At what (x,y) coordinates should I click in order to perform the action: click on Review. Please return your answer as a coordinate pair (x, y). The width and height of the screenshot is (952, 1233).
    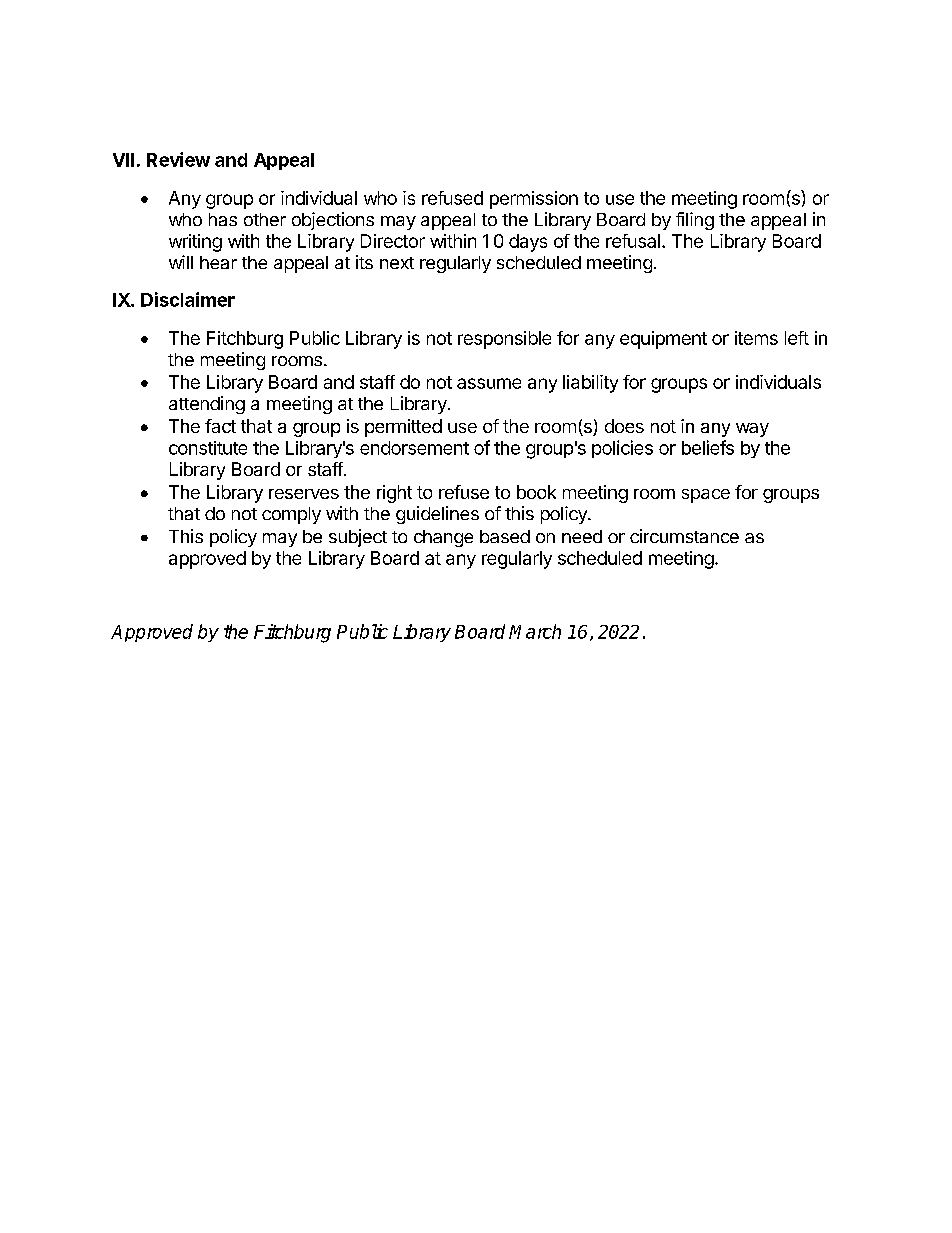
    Looking at the image, I should click on (178, 159).
